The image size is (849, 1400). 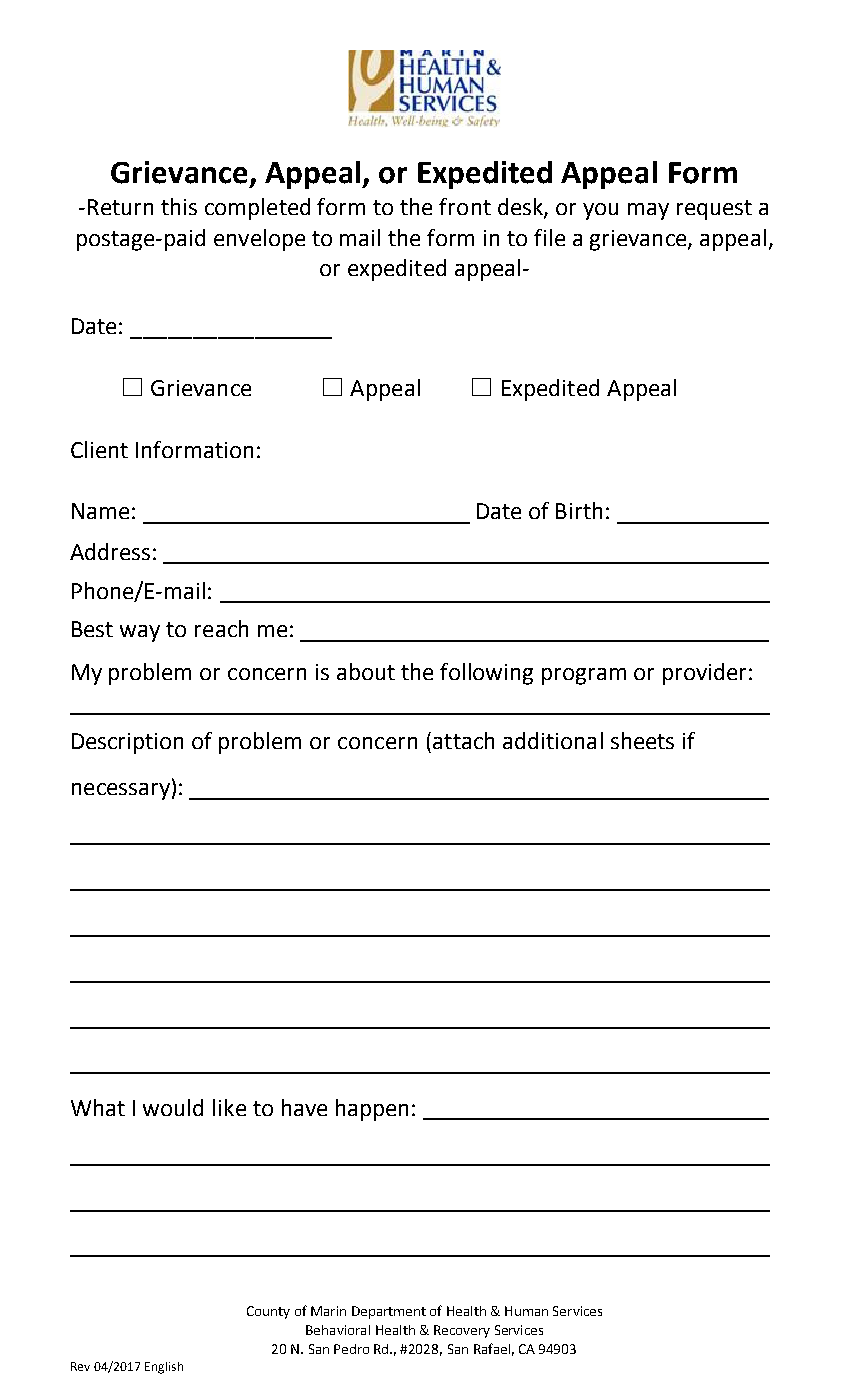 What do you see at coordinates (465, 206) in the page?
I see `front` at bounding box center [465, 206].
